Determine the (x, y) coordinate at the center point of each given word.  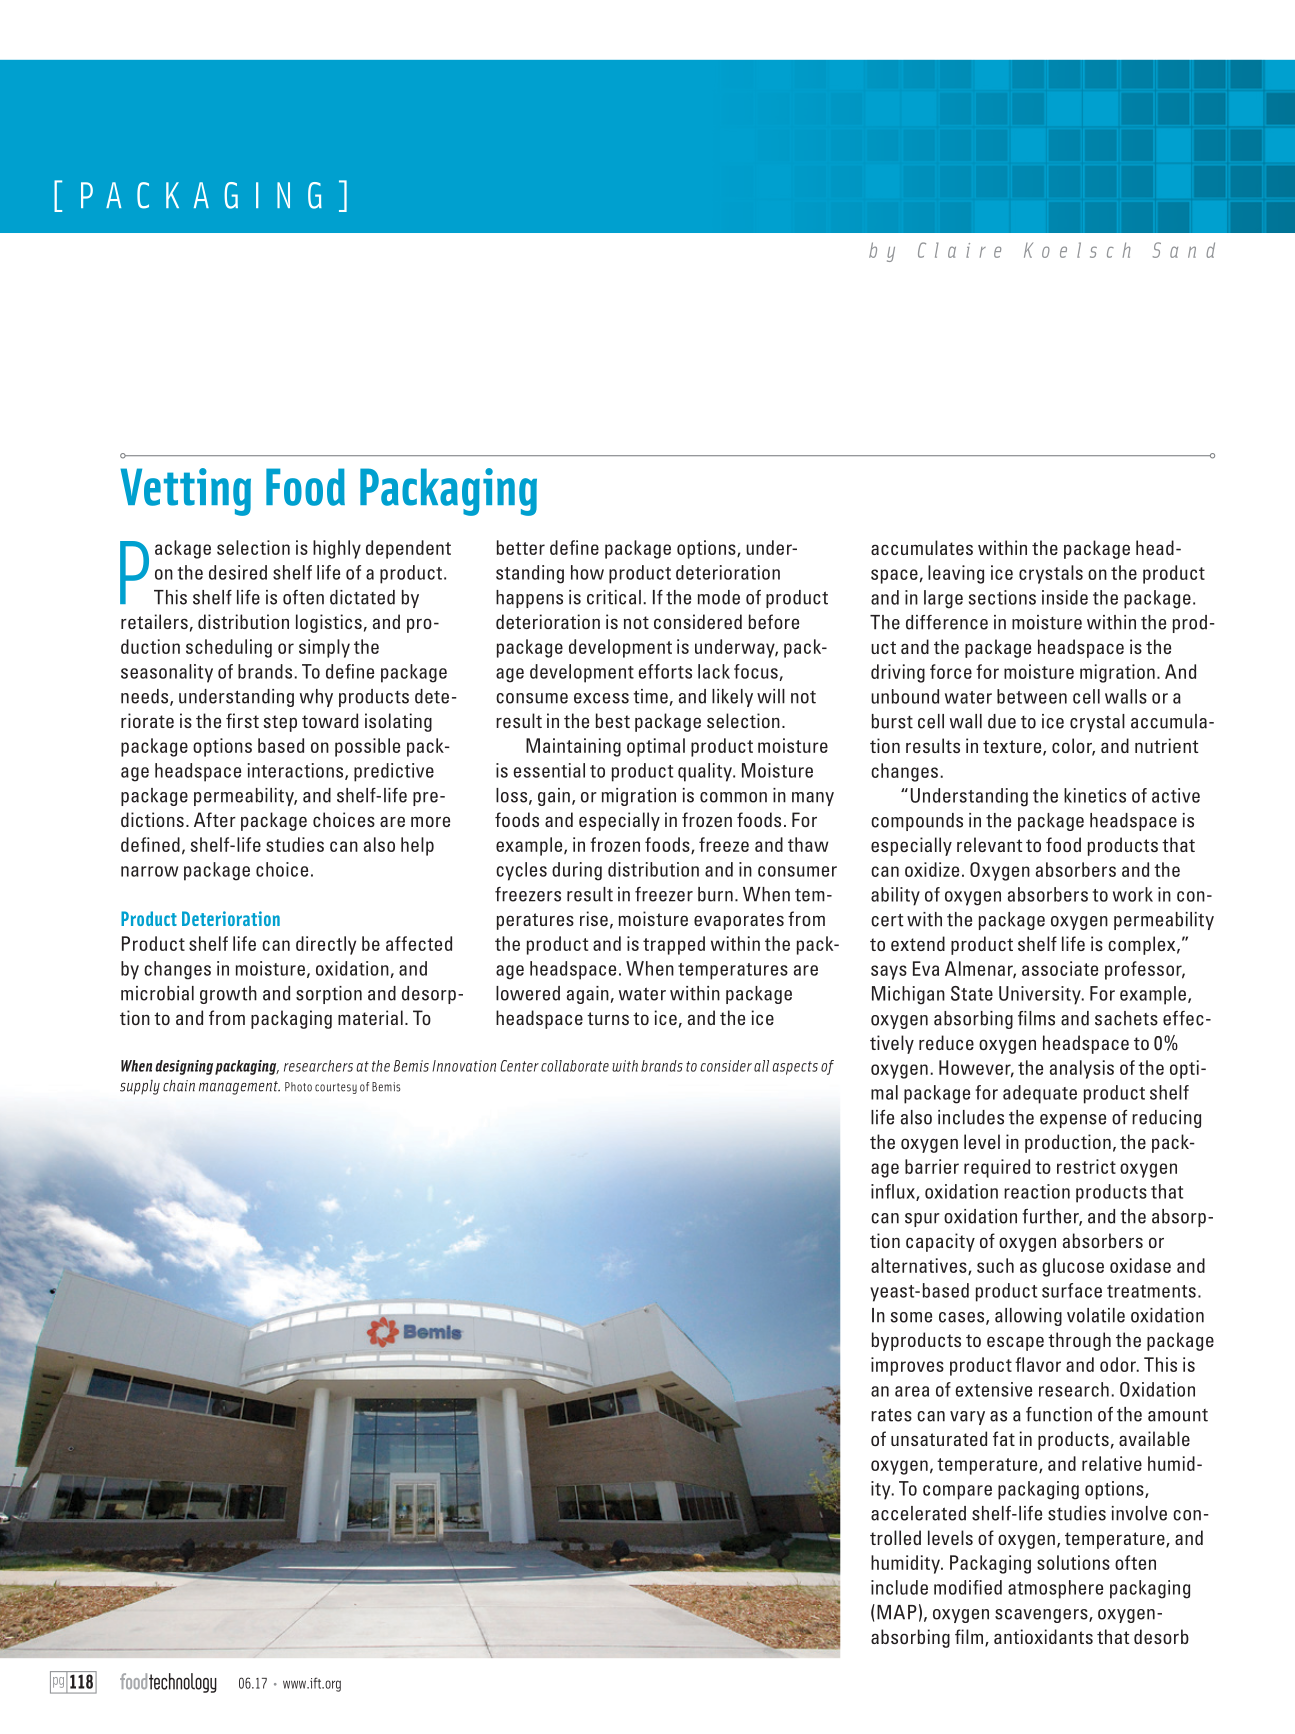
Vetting (185, 492)
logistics (329, 623)
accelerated (918, 1513)
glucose (1073, 1267)
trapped (674, 945)
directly (326, 945)
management (239, 1088)
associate (1060, 968)
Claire (959, 250)
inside (1065, 597)
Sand (1184, 250)
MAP (897, 1612)
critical (614, 597)
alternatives (920, 1266)
